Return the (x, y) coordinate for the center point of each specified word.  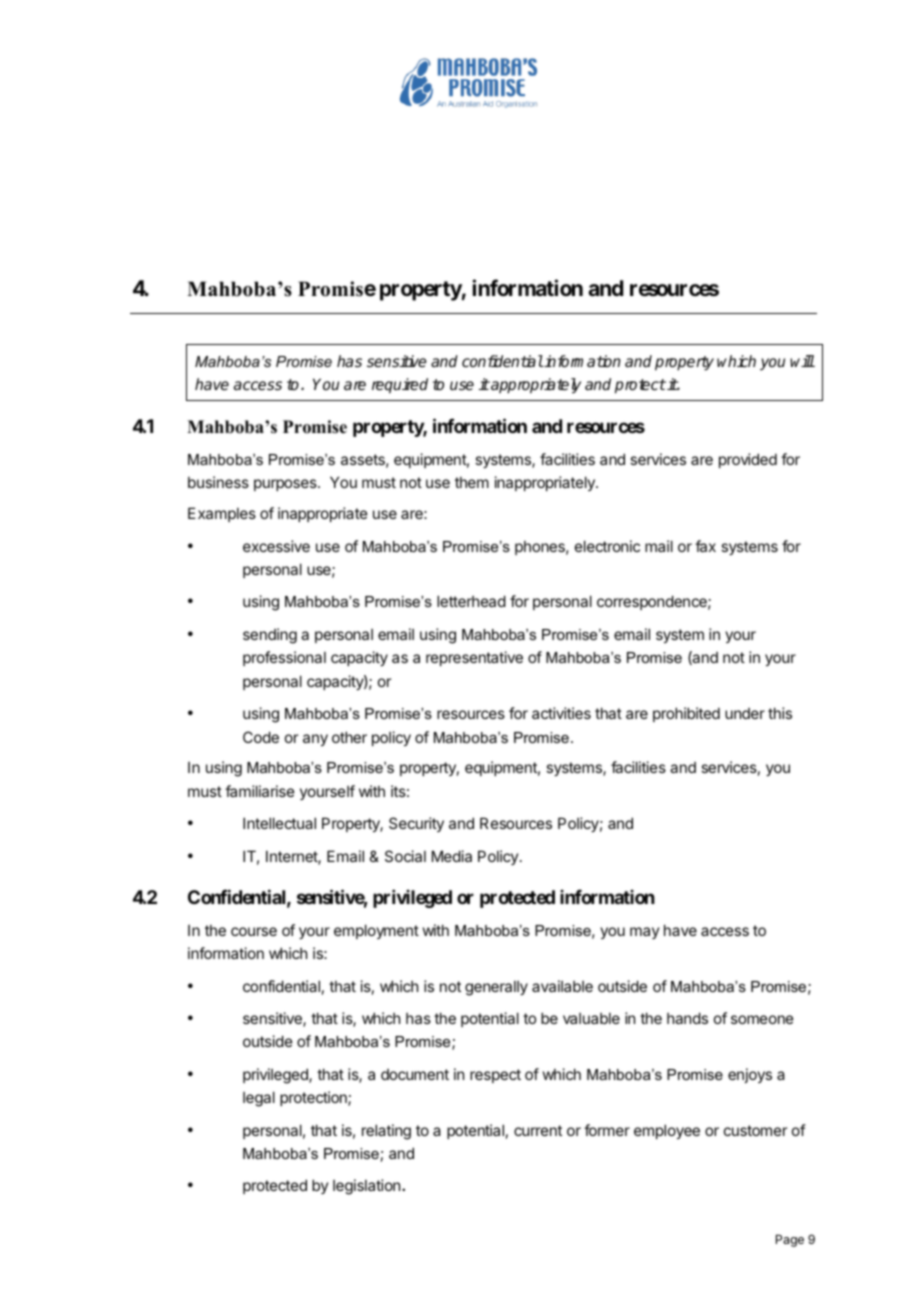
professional (284, 658)
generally (496, 988)
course (254, 931)
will (802, 361)
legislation (366, 1187)
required (400, 386)
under (745, 713)
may (644, 933)
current (538, 1130)
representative (474, 658)
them (472, 482)
